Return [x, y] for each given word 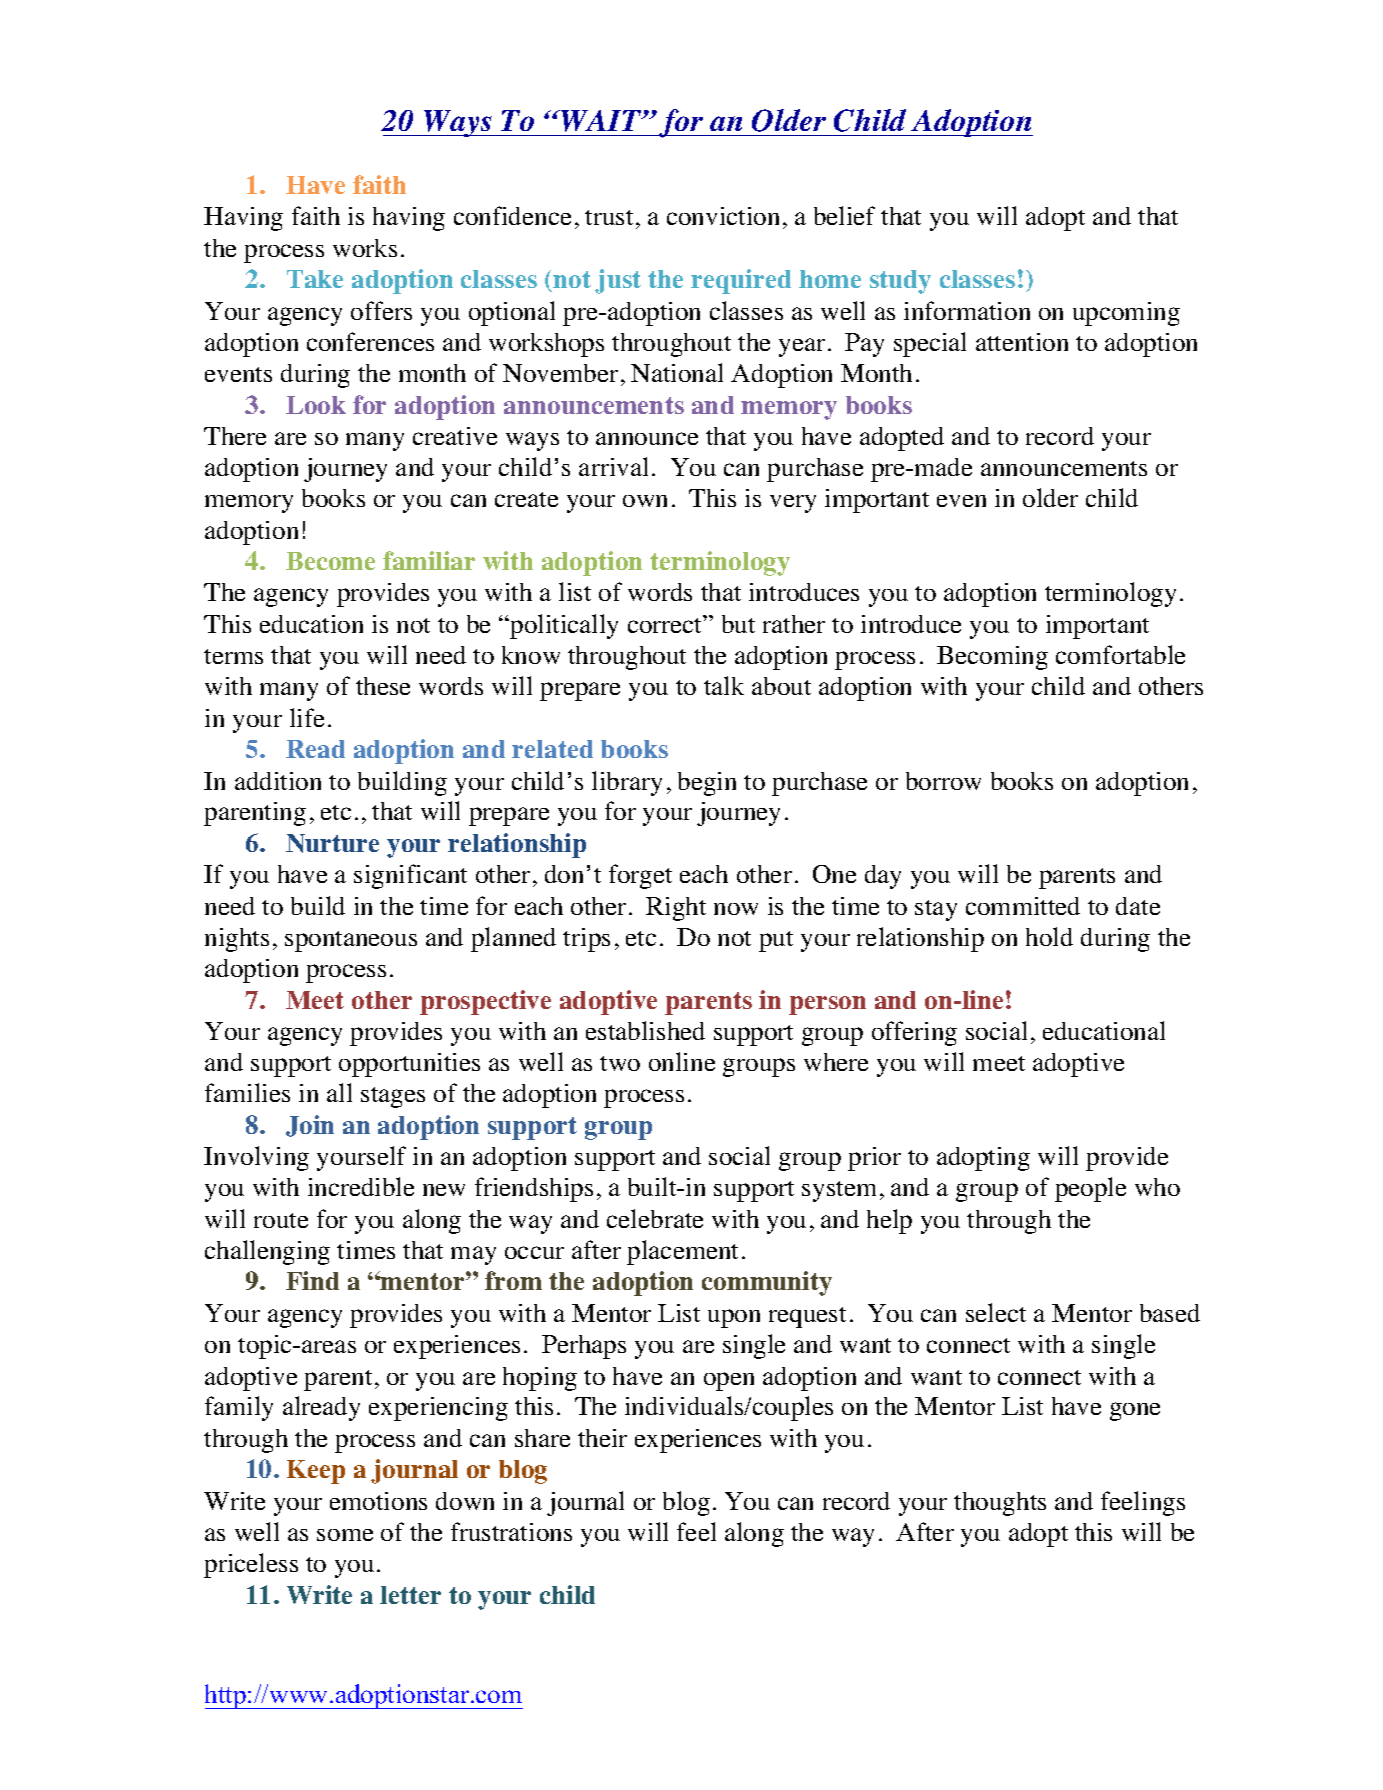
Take [315, 279]
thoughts [1000, 1504]
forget [640, 876]
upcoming [1126, 314]
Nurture [332, 843]
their [602, 1438]
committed [1023, 906]
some [345, 1535]
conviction [723, 216]
